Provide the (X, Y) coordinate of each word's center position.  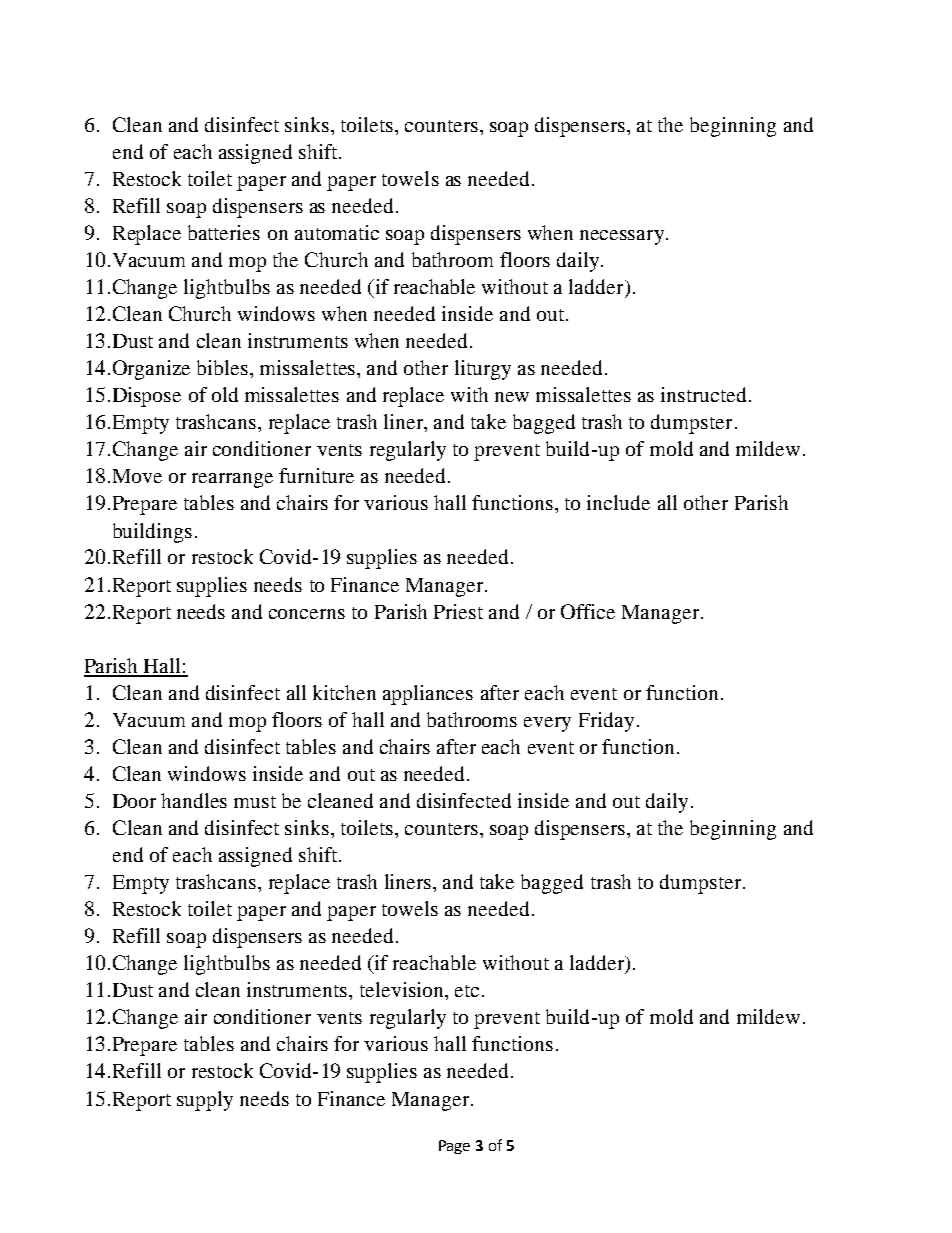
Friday (606, 722)
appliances (428, 695)
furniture (316, 475)
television (403, 989)
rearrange (232, 480)
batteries (224, 232)
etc (467, 991)
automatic (337, 232)
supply (205, 1101)
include (618, 502)
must (255, 802)
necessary (622, 237)
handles (194, 800)
